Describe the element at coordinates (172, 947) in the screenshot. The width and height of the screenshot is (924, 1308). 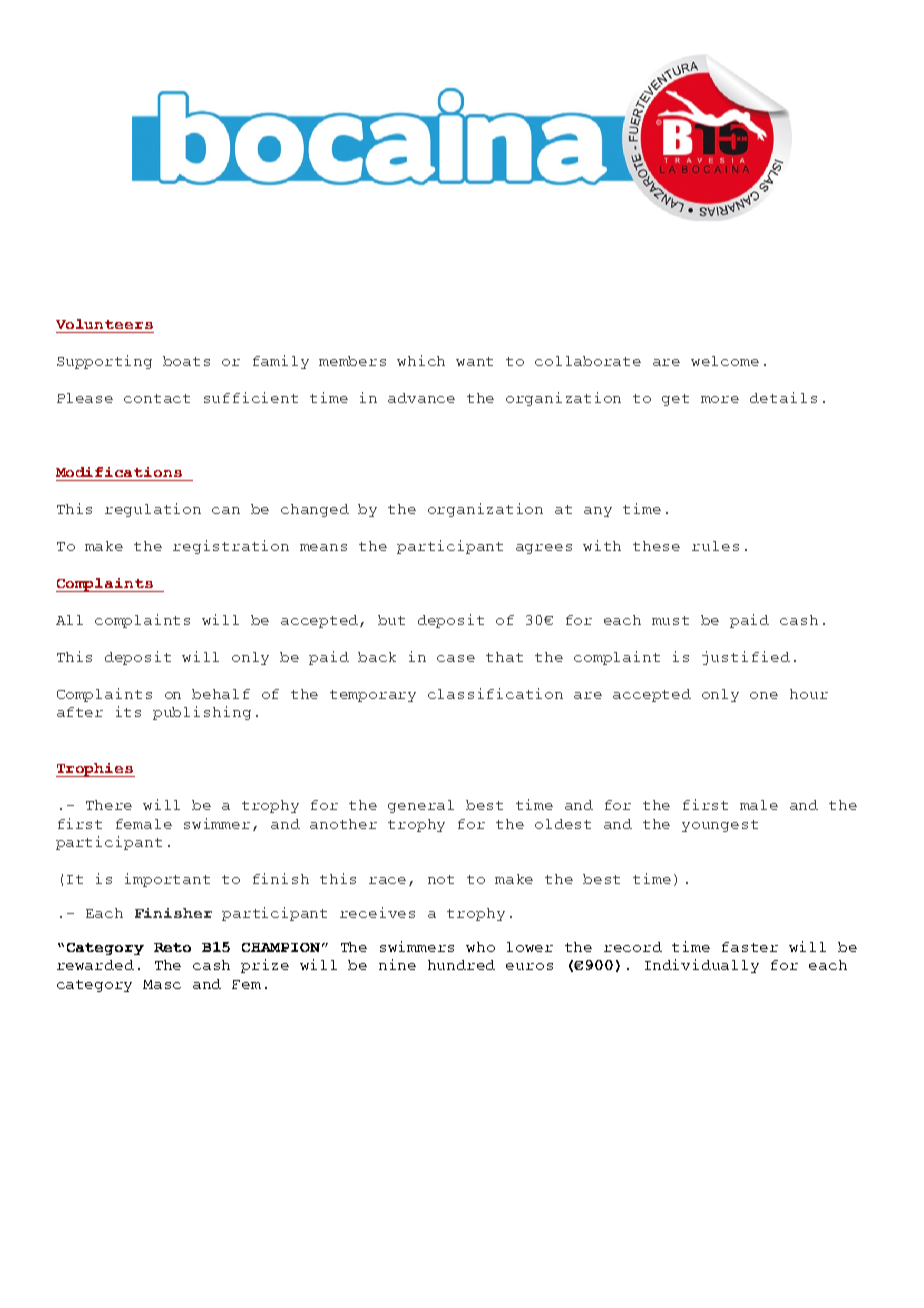
I see `Reto` at that location.
